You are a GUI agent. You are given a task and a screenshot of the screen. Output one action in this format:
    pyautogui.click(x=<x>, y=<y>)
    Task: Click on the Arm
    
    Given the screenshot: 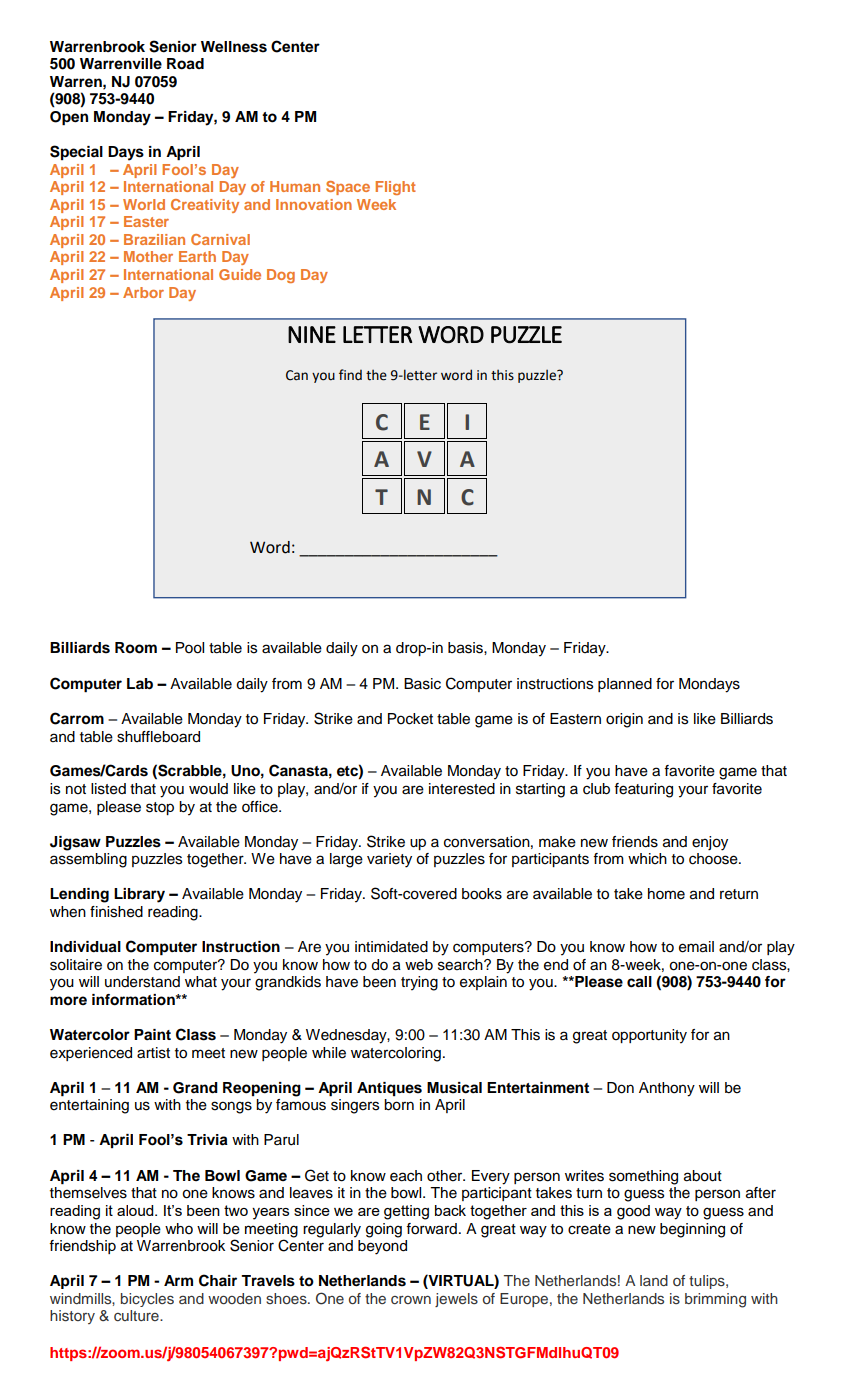 What is the action you would take?
    pyautogui.click(x=178, y=1280)
